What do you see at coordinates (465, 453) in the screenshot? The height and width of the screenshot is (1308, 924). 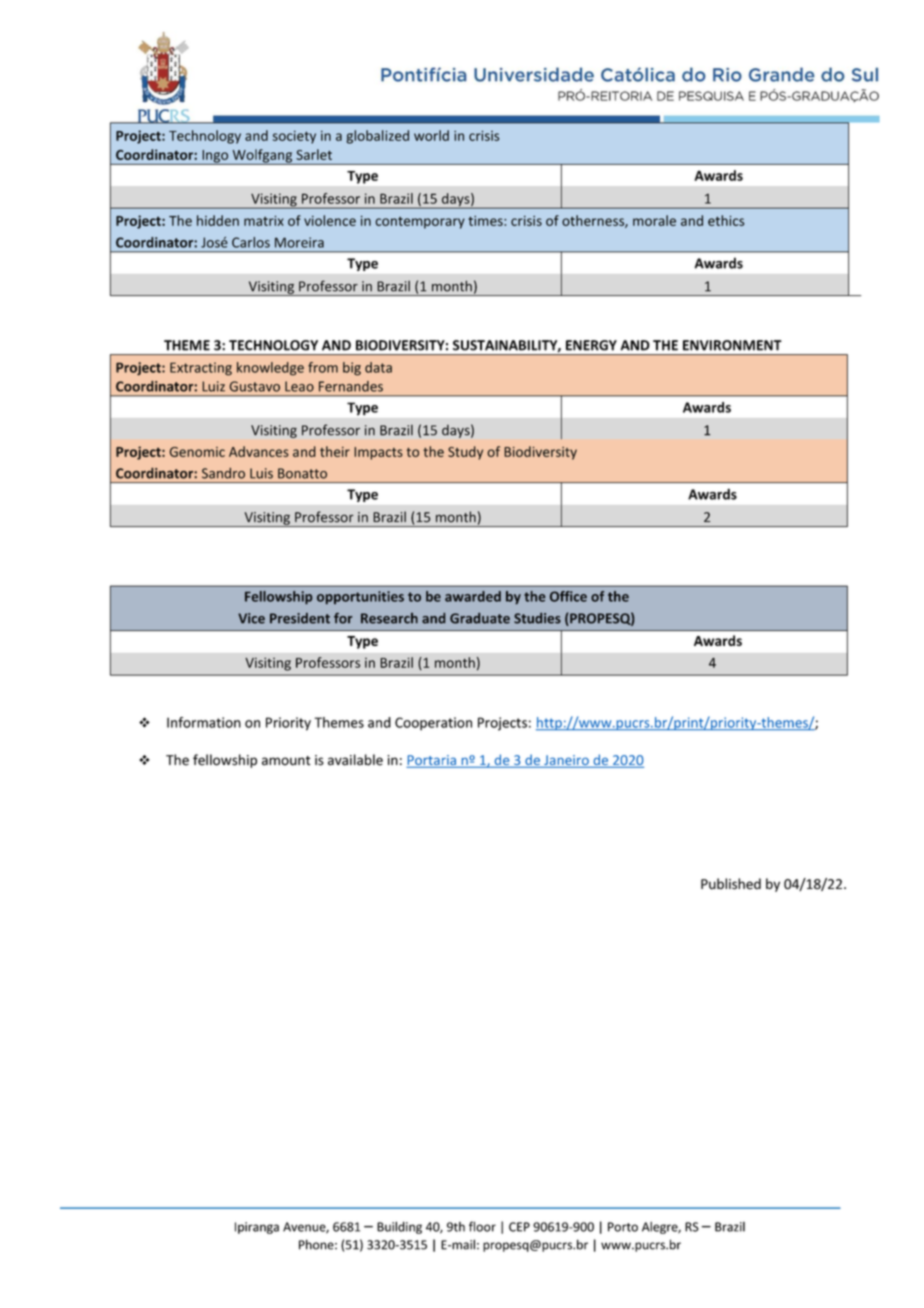 I see `Study` at bounding box center [465, 453].
